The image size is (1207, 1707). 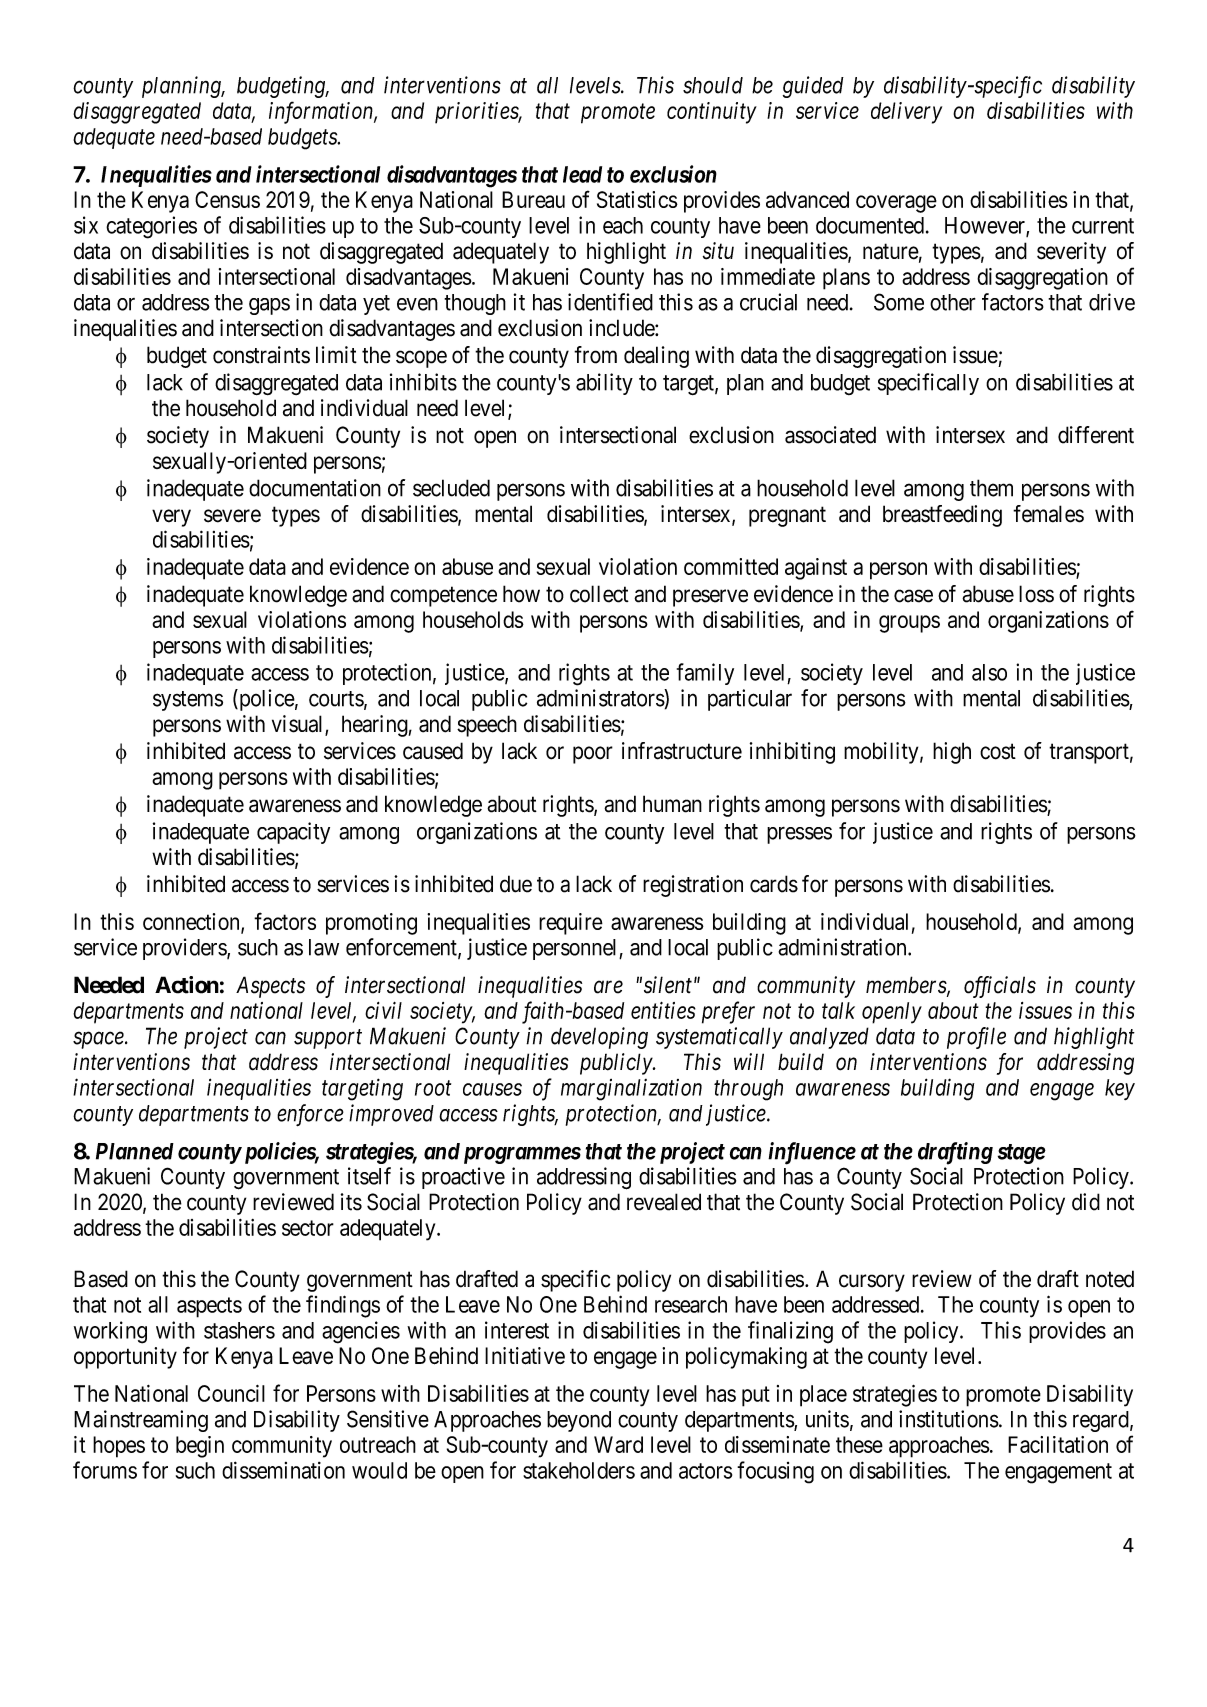 What do you see at coordinates (227, 199) in the screenshot?
I see `Census` at bounding box center [227, 199].
